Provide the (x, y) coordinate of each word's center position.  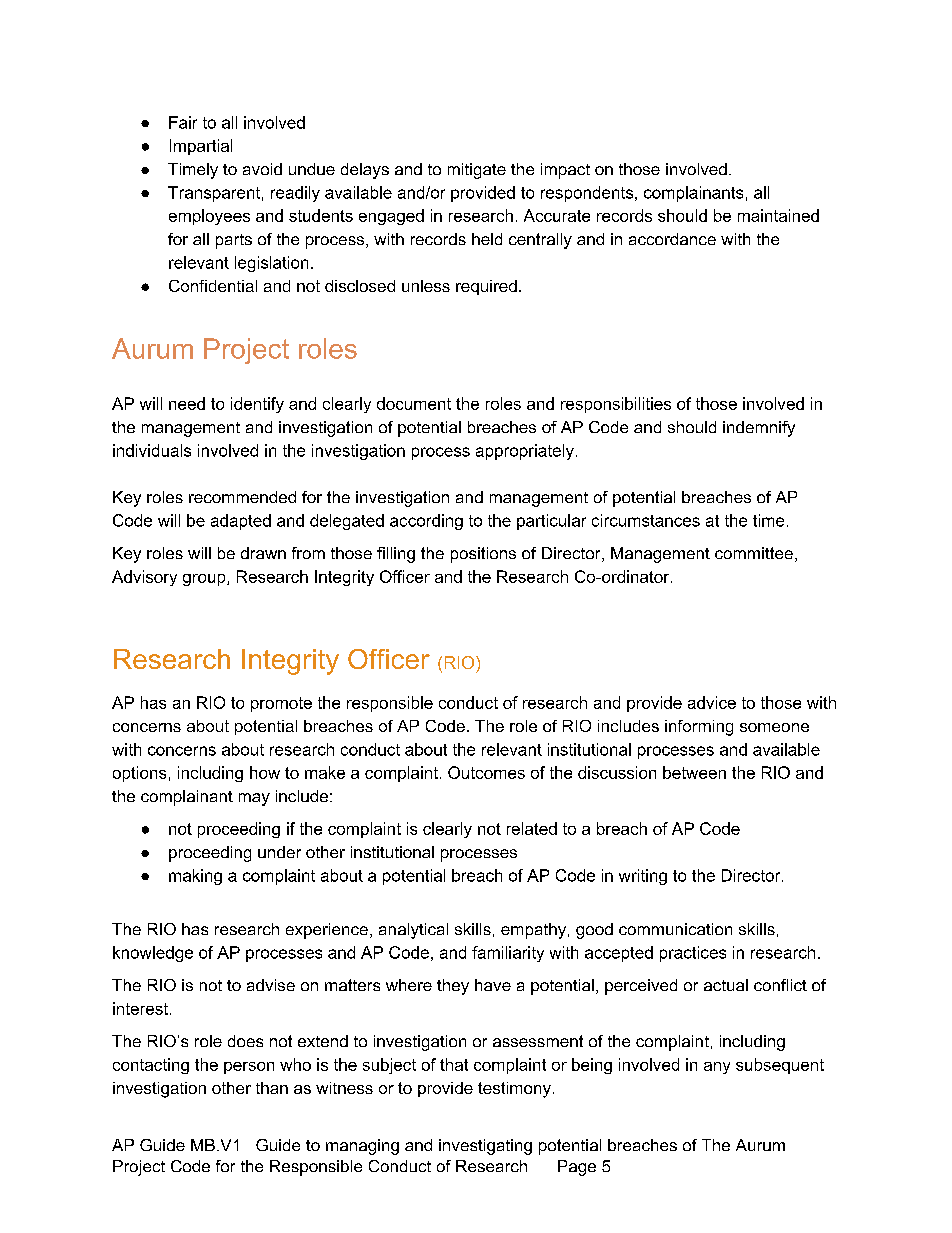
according (426, 522)
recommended (242, 497)
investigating (485, 1147)
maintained (778, 215)
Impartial (201, 147)
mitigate (477, 171)
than (272, 1088)
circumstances (646, 520)
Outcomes (486, 772)
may (254, 799)
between (694, 772)
